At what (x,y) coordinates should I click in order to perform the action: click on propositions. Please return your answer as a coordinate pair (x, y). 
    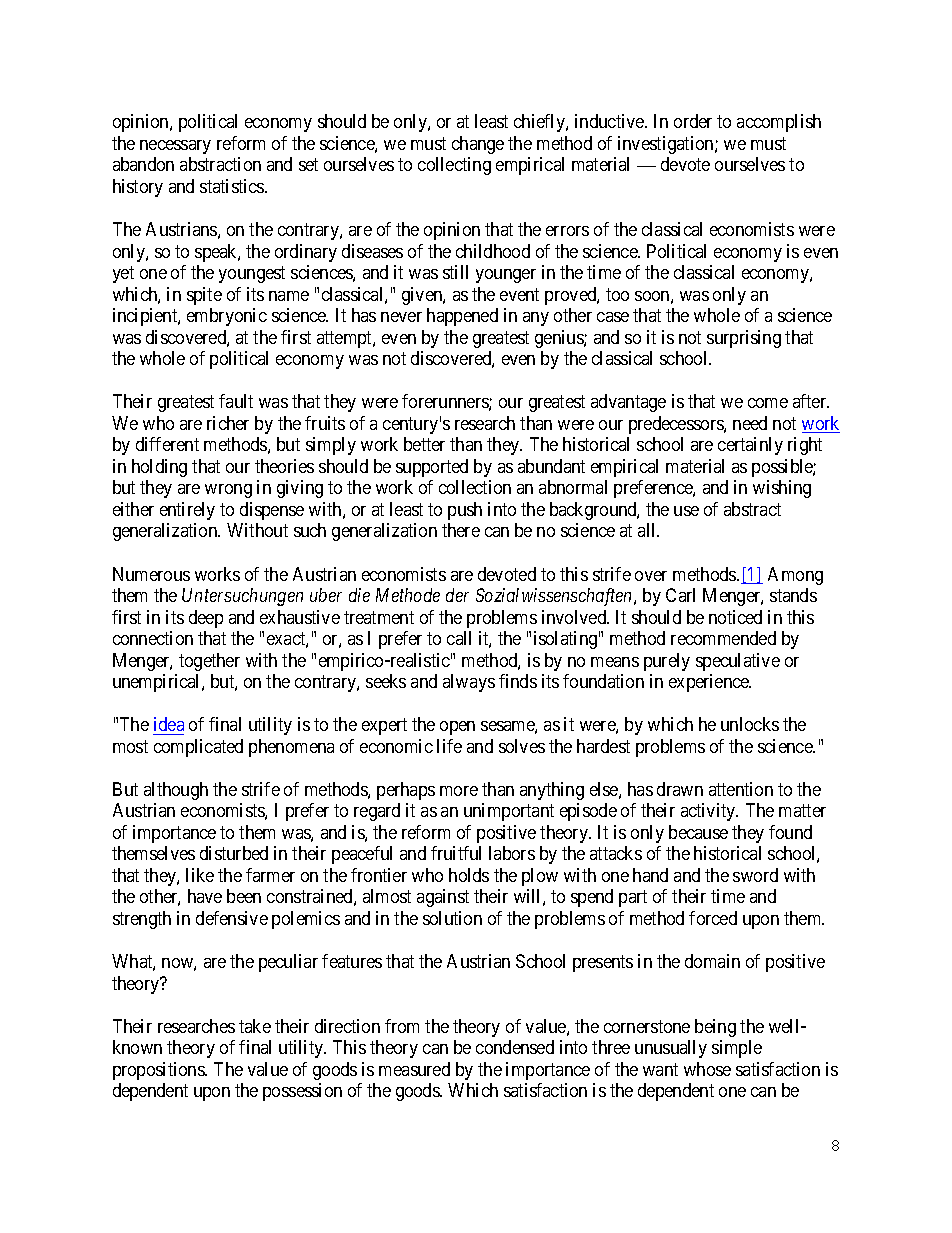
    Looking at the image, I should click on (159, 1071).
